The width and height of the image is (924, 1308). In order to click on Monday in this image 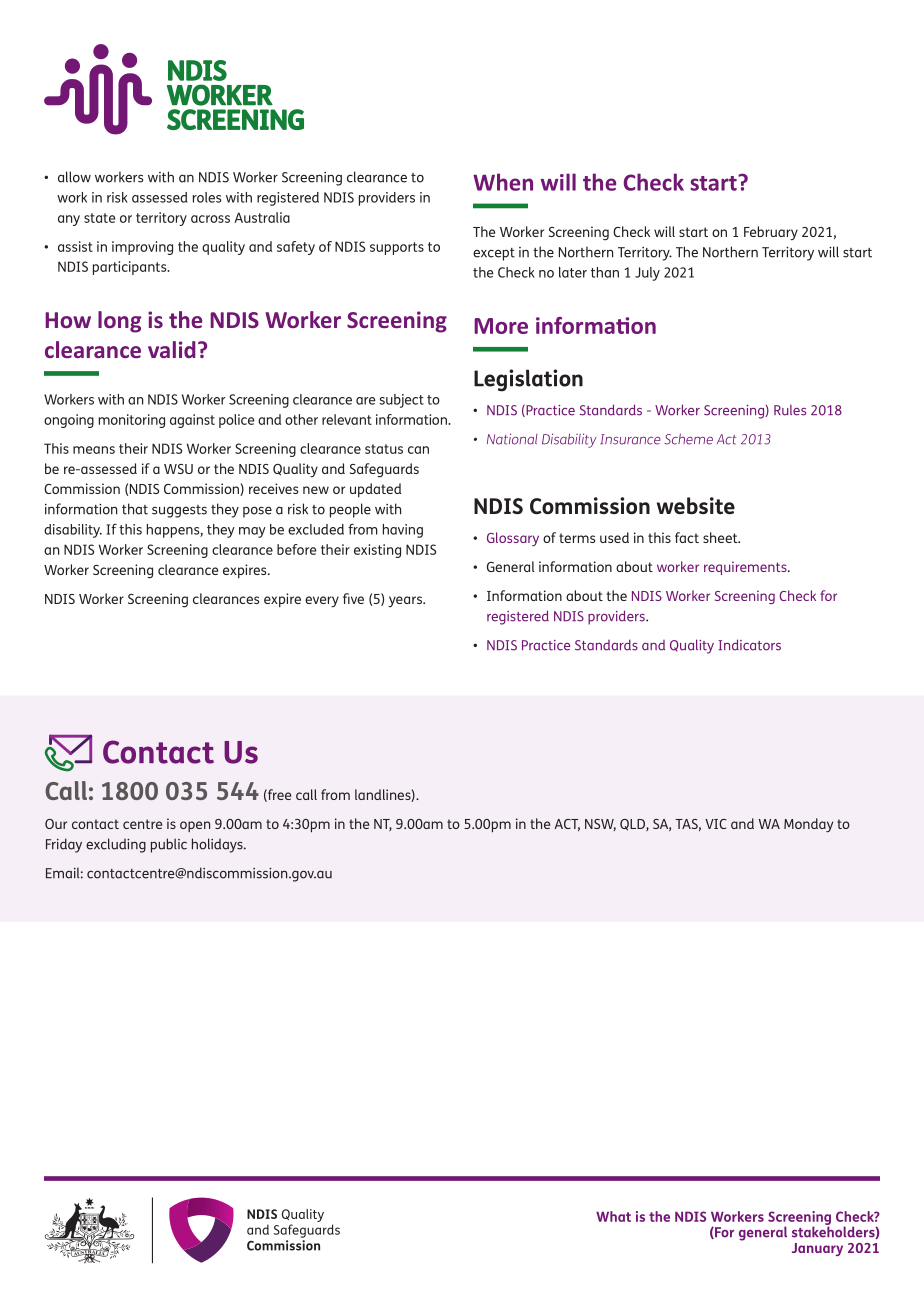, I will do `click(808, 825)`.
